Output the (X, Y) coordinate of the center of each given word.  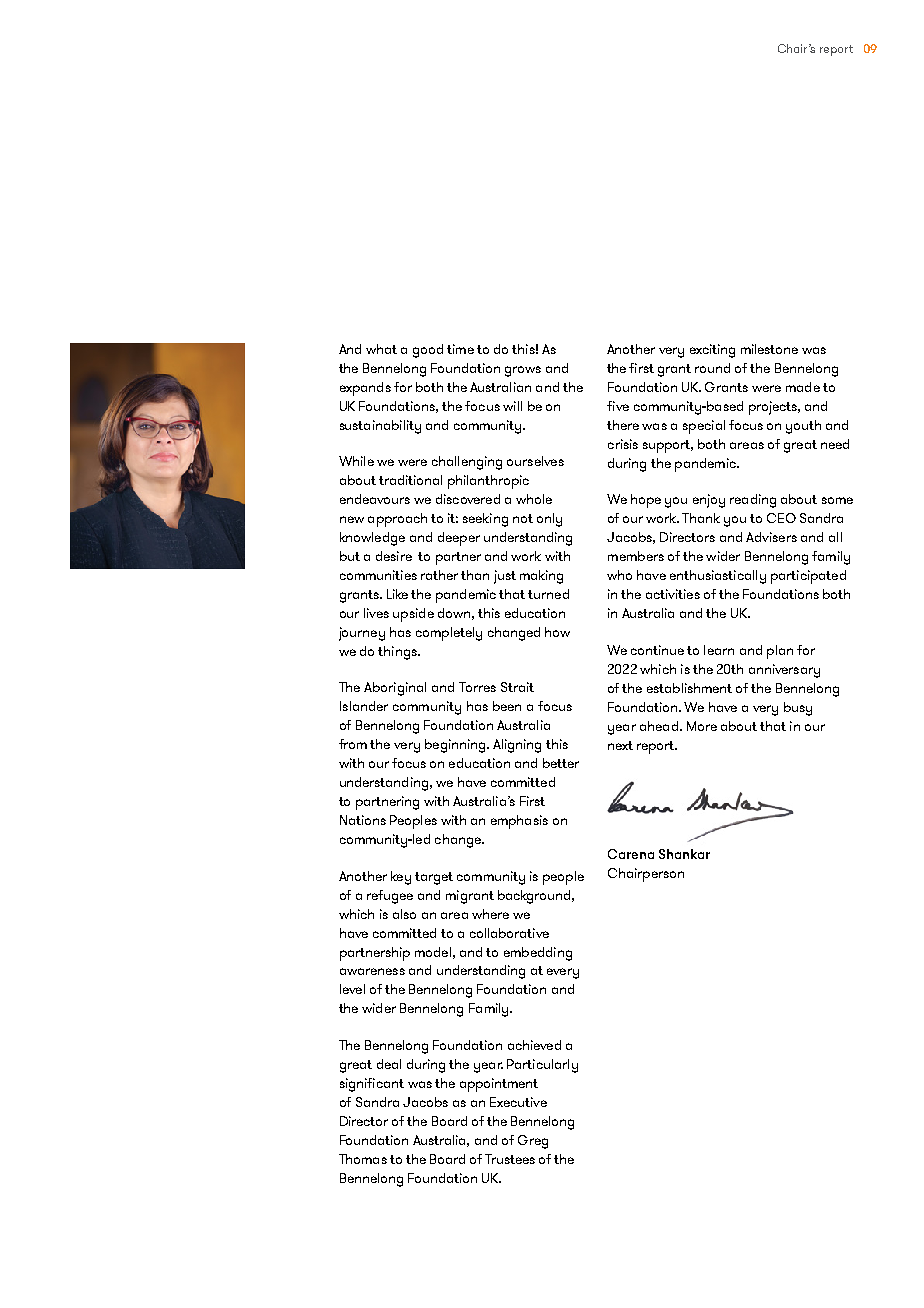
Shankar (684, 854)
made (803, 387)
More (702, 726)
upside (413, 615)
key (401, 878)
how (557, 632)
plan (780, 652)
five (618, 406)
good (428, 351)
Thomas (363, 1159)
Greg (533, 1142)
